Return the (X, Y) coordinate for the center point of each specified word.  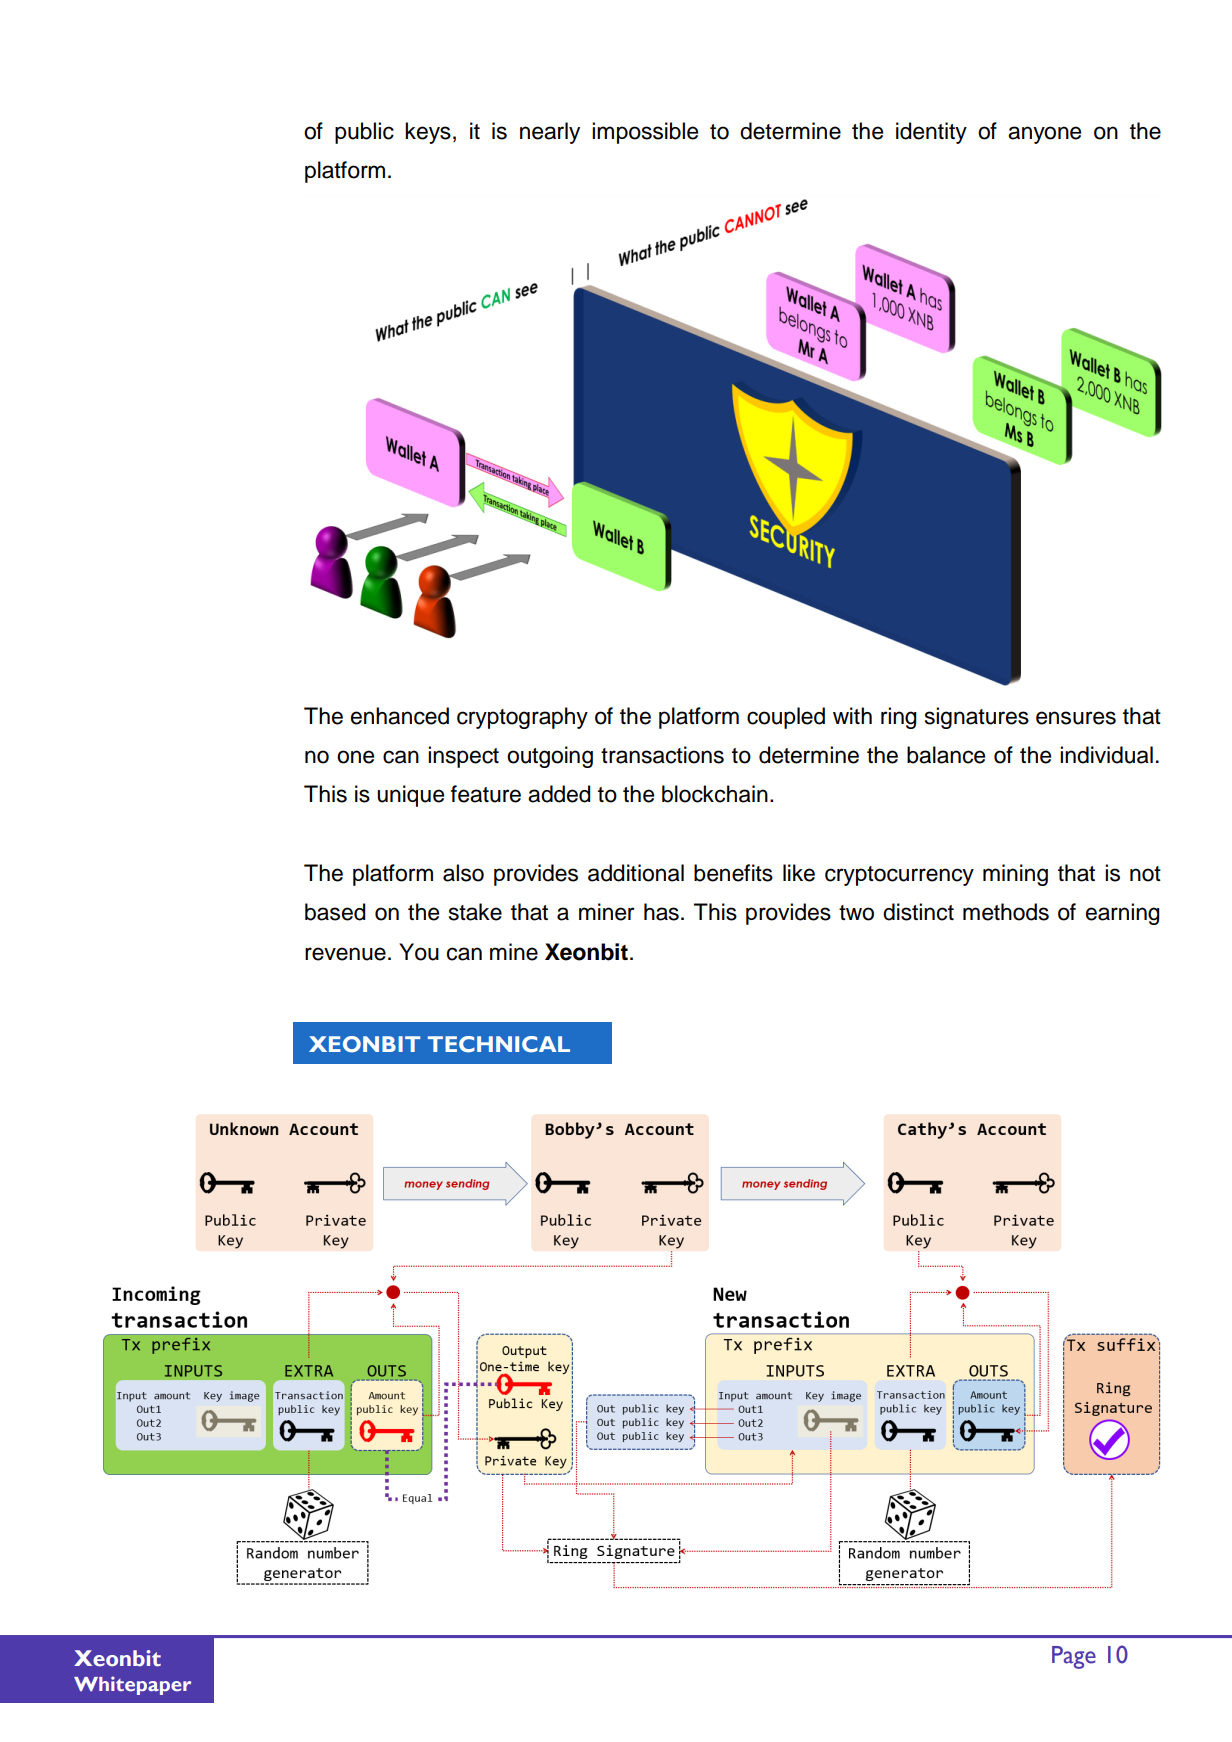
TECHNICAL (499, 1044)
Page (1074, 1657)
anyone (1044, 135)
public (364, 133)
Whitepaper (132, 1685)
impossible (645, 133)
